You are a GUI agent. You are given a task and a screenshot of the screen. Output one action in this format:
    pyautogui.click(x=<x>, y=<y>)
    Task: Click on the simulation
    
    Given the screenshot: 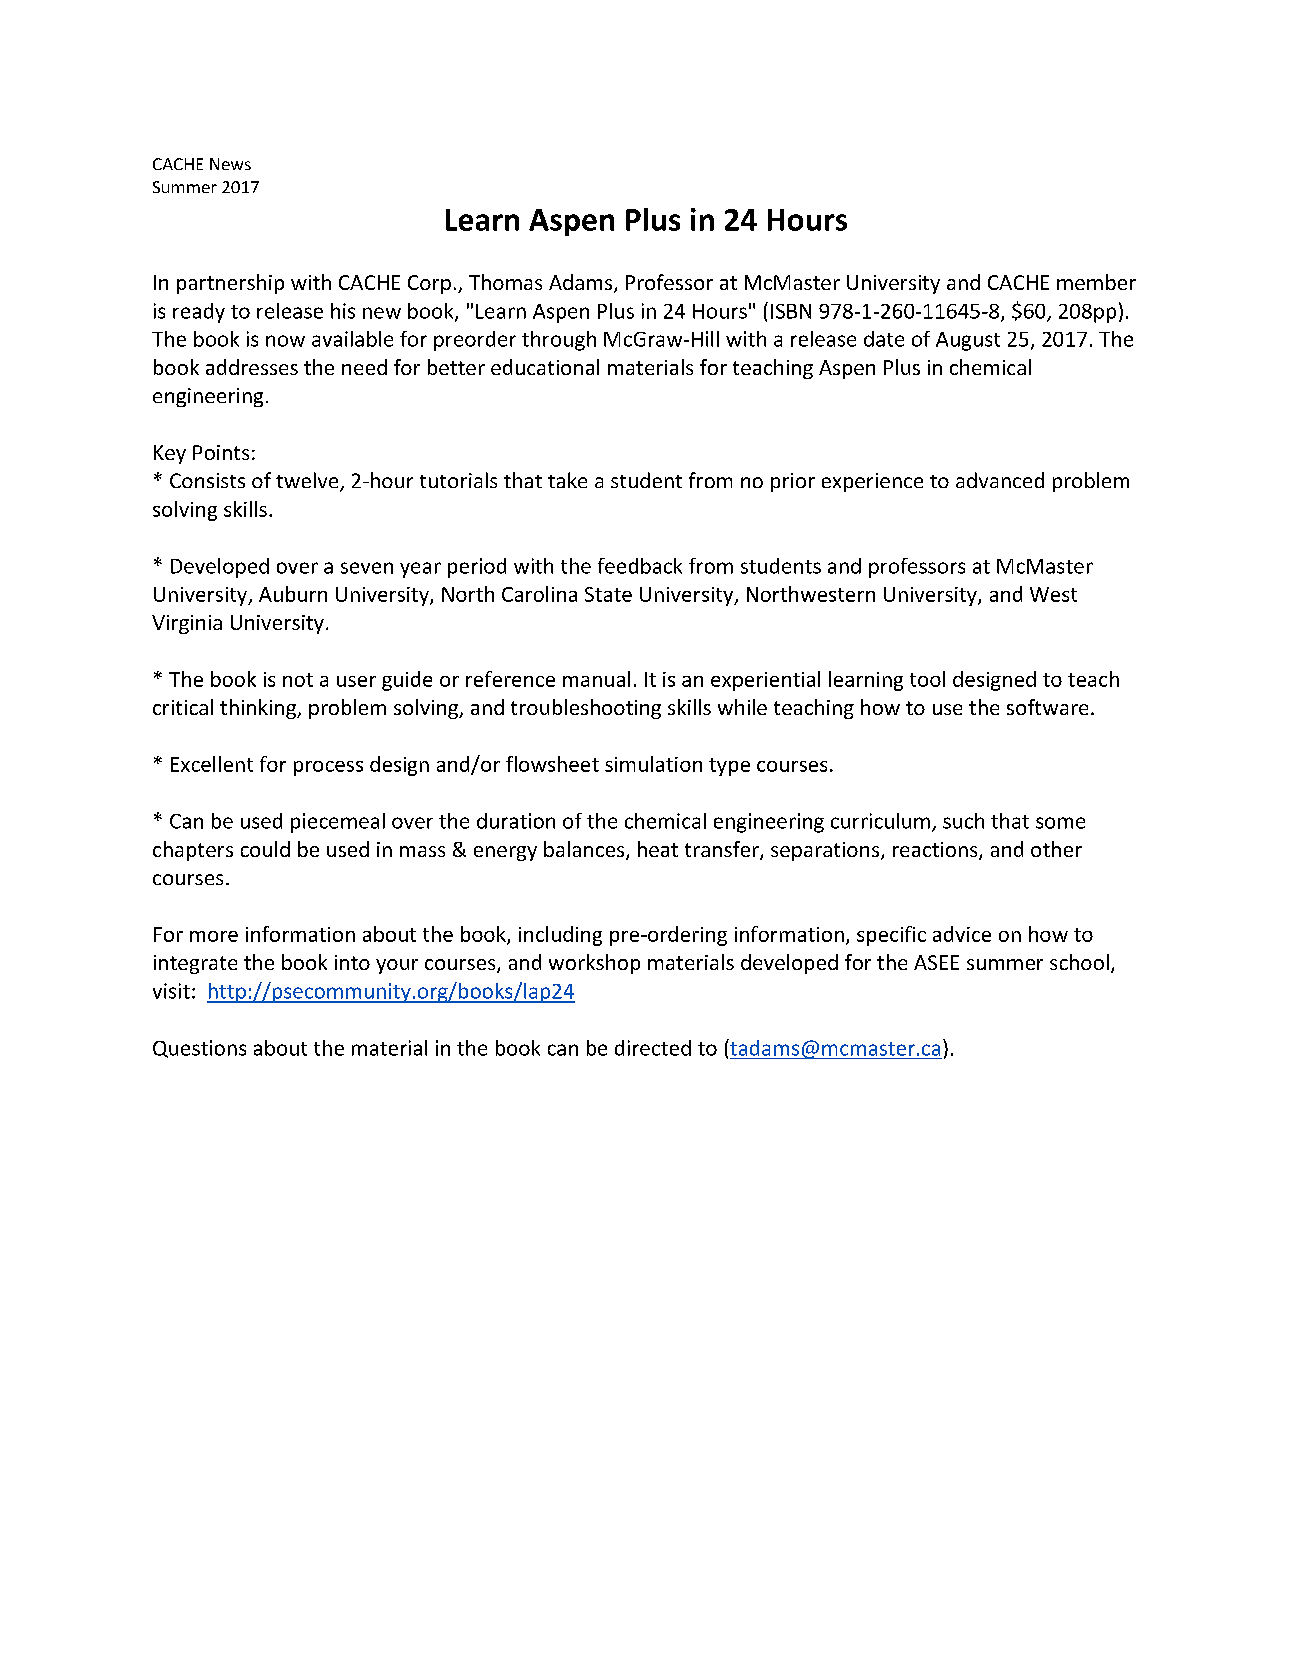 What is the action you would take?
    pyautogui.click(x=653, y=764)
